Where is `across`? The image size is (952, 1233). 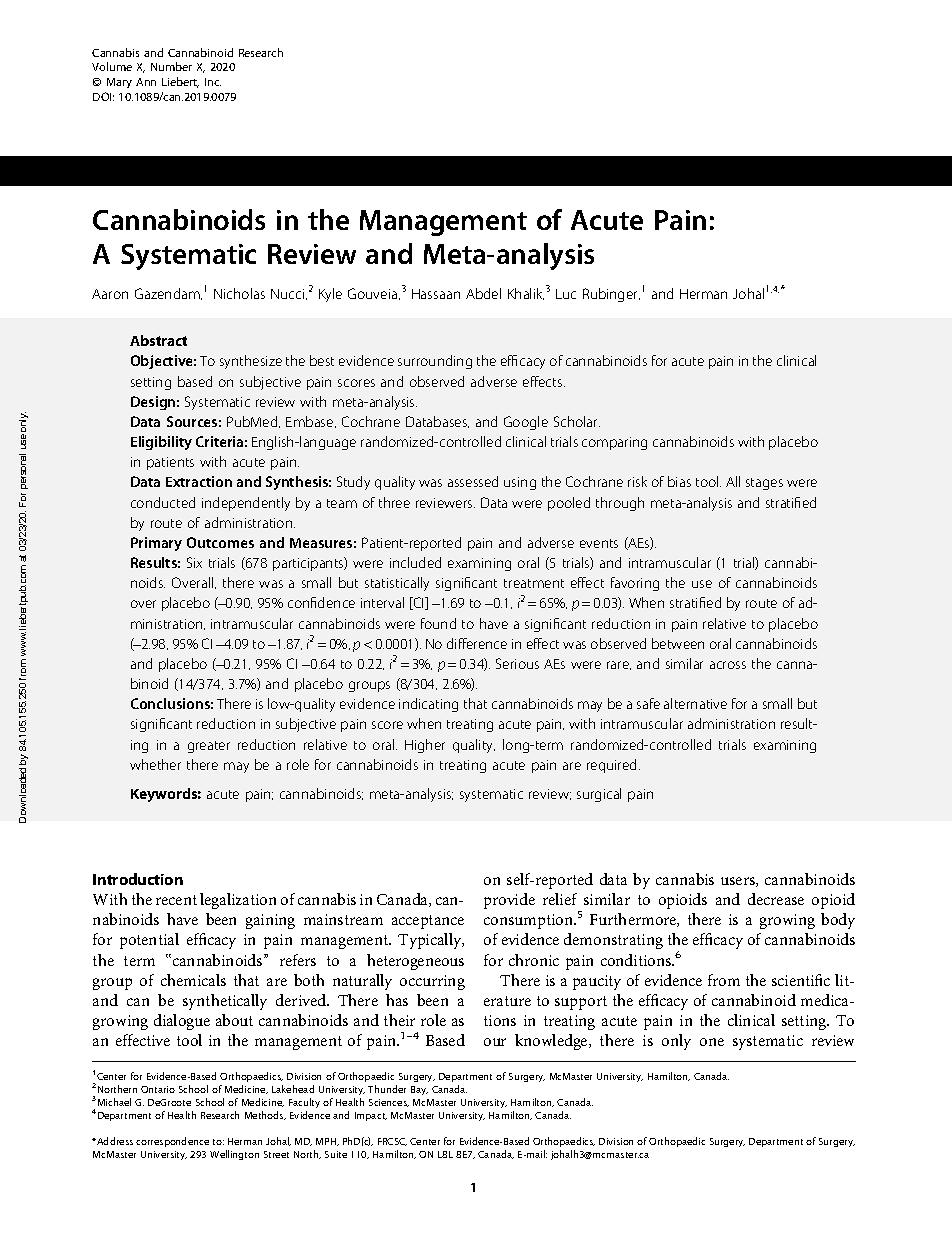
across is located at coordinates (728, 665).
